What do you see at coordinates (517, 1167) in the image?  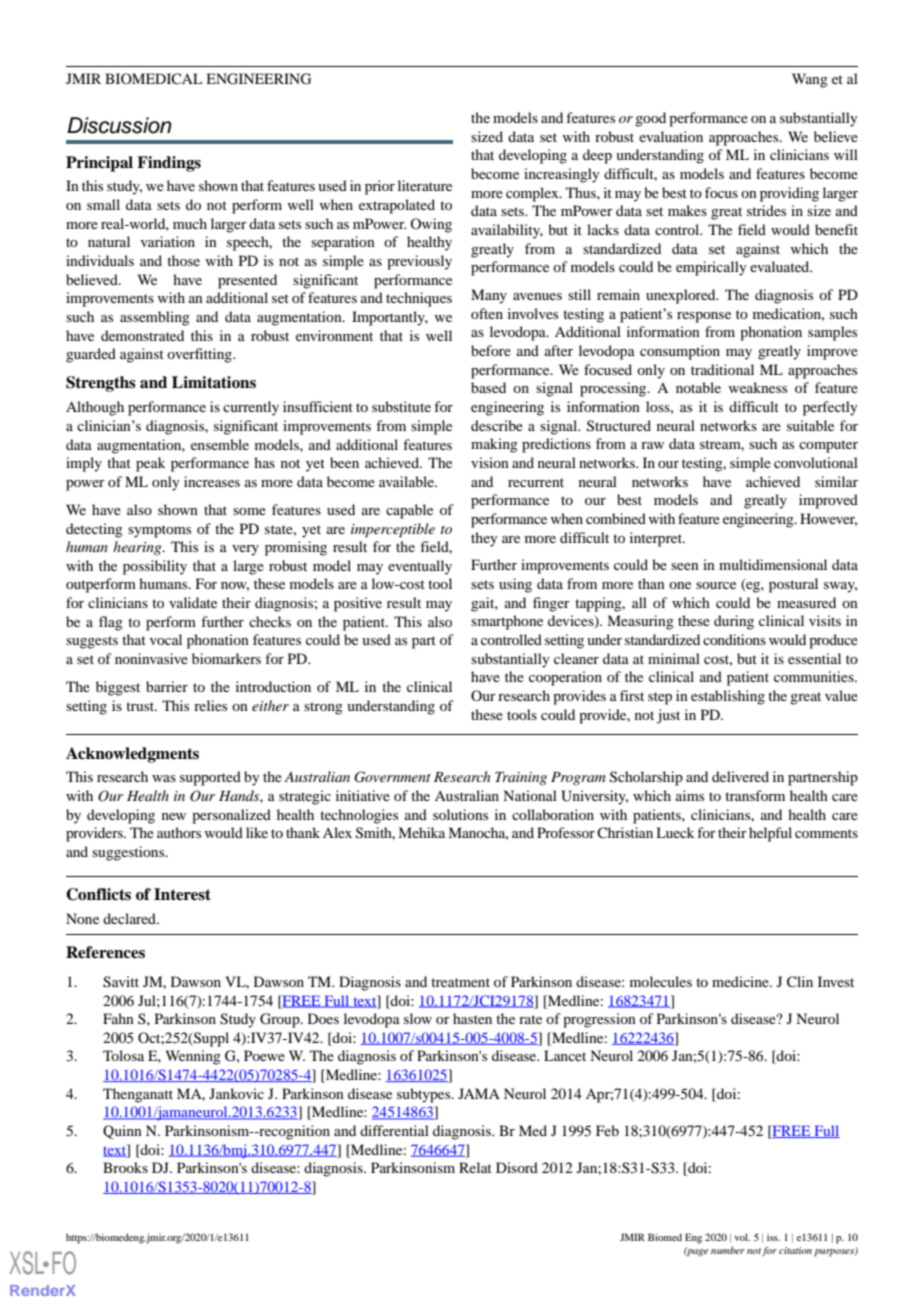 I see `Disord` at bounding box center [517, 1167].
